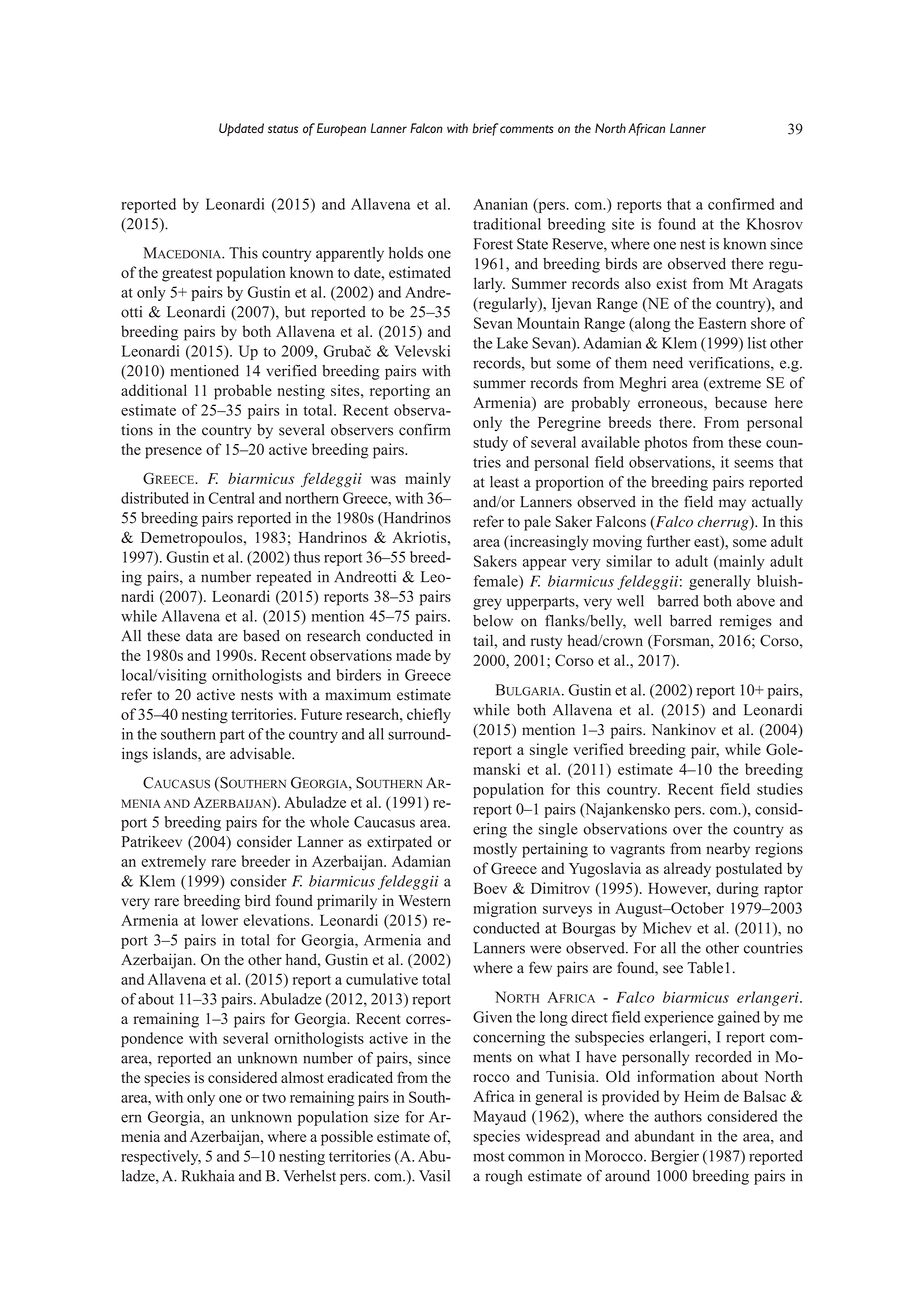 This document has height=1308, width=924. I want to click on below, so click(493, 621).
